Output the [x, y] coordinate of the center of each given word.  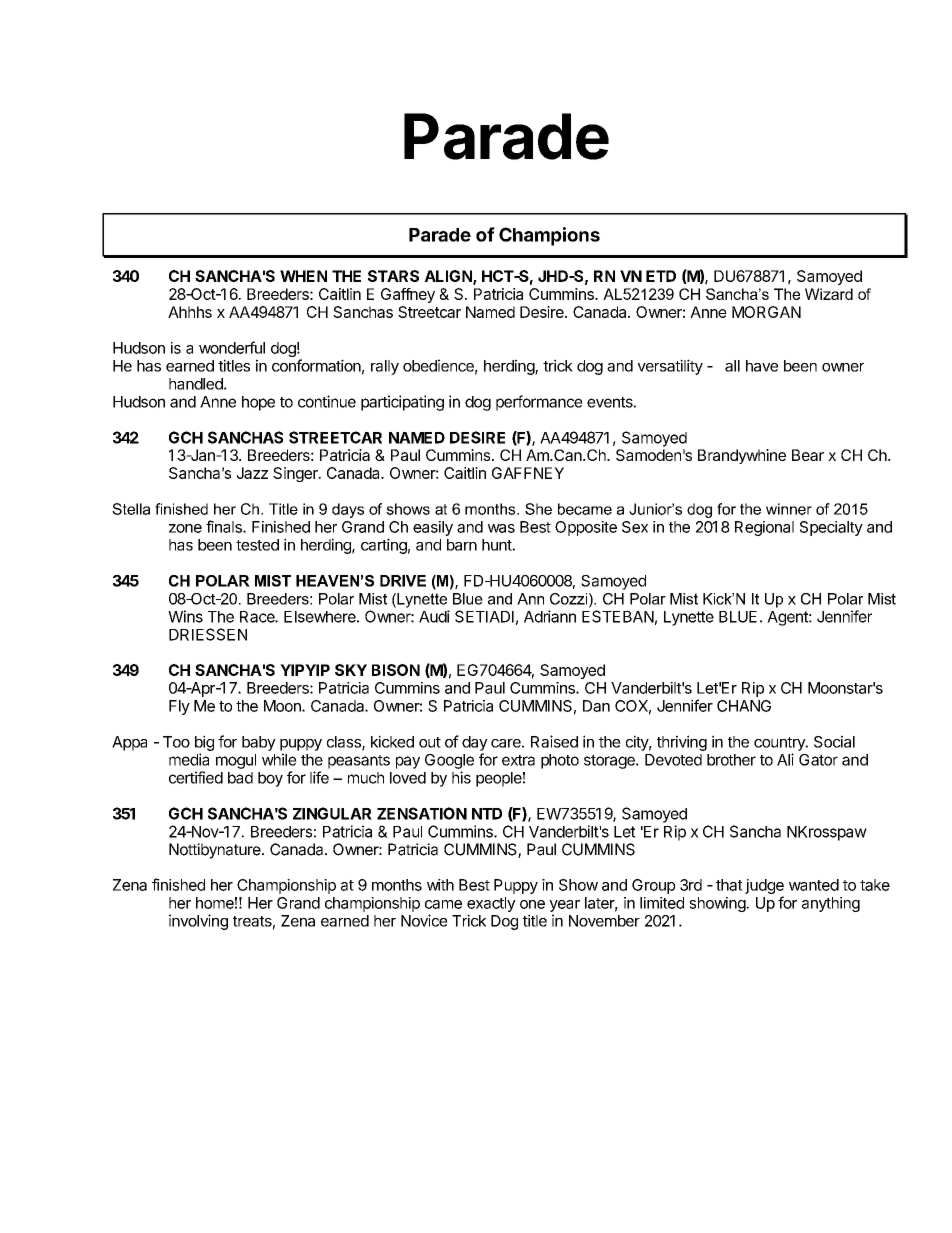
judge [764, 888]
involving [198, 922]
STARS [393, 276]
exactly [491, 904]
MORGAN [766, 312]
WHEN [303, 276]
